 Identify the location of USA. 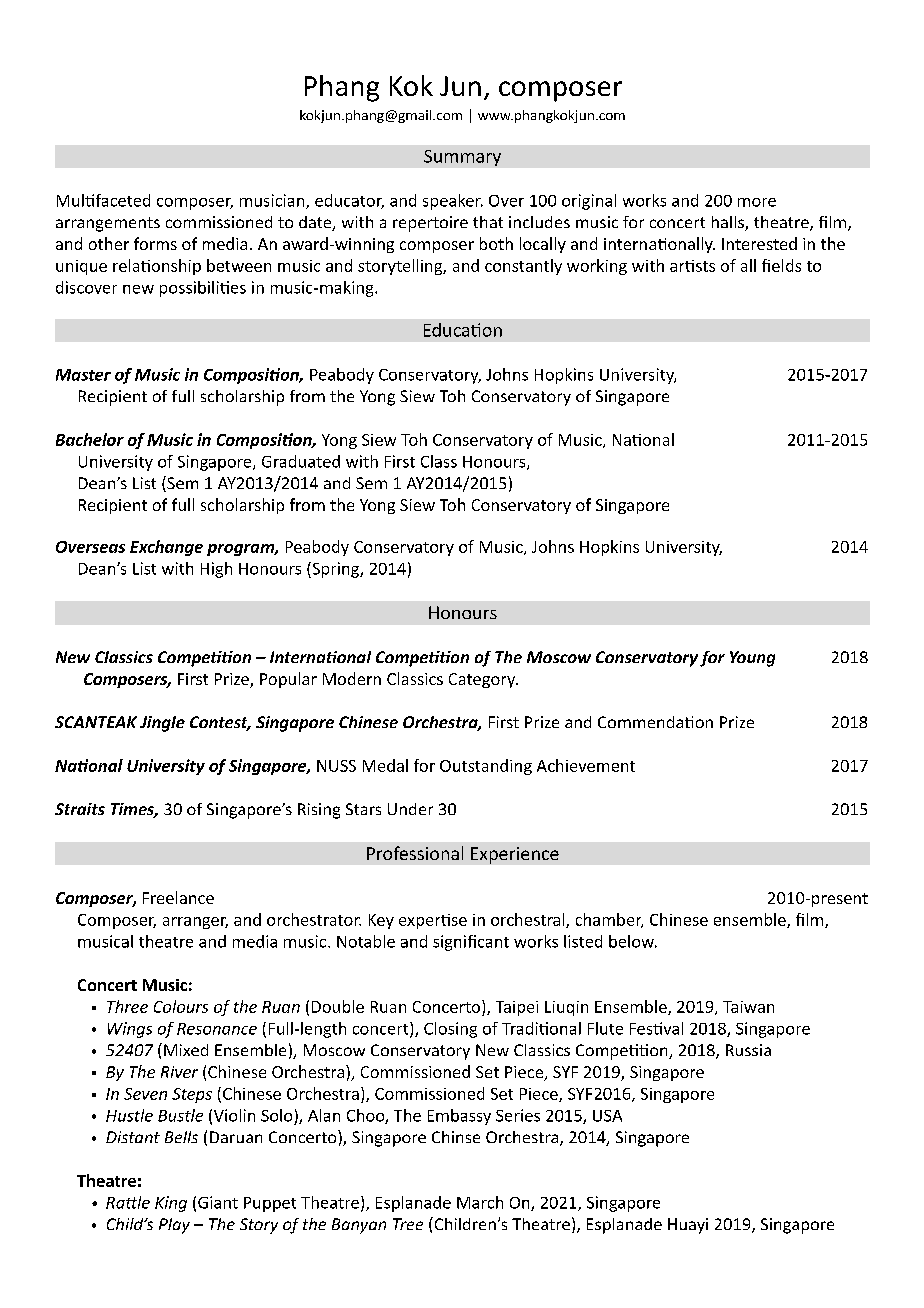
(607, 1116).
